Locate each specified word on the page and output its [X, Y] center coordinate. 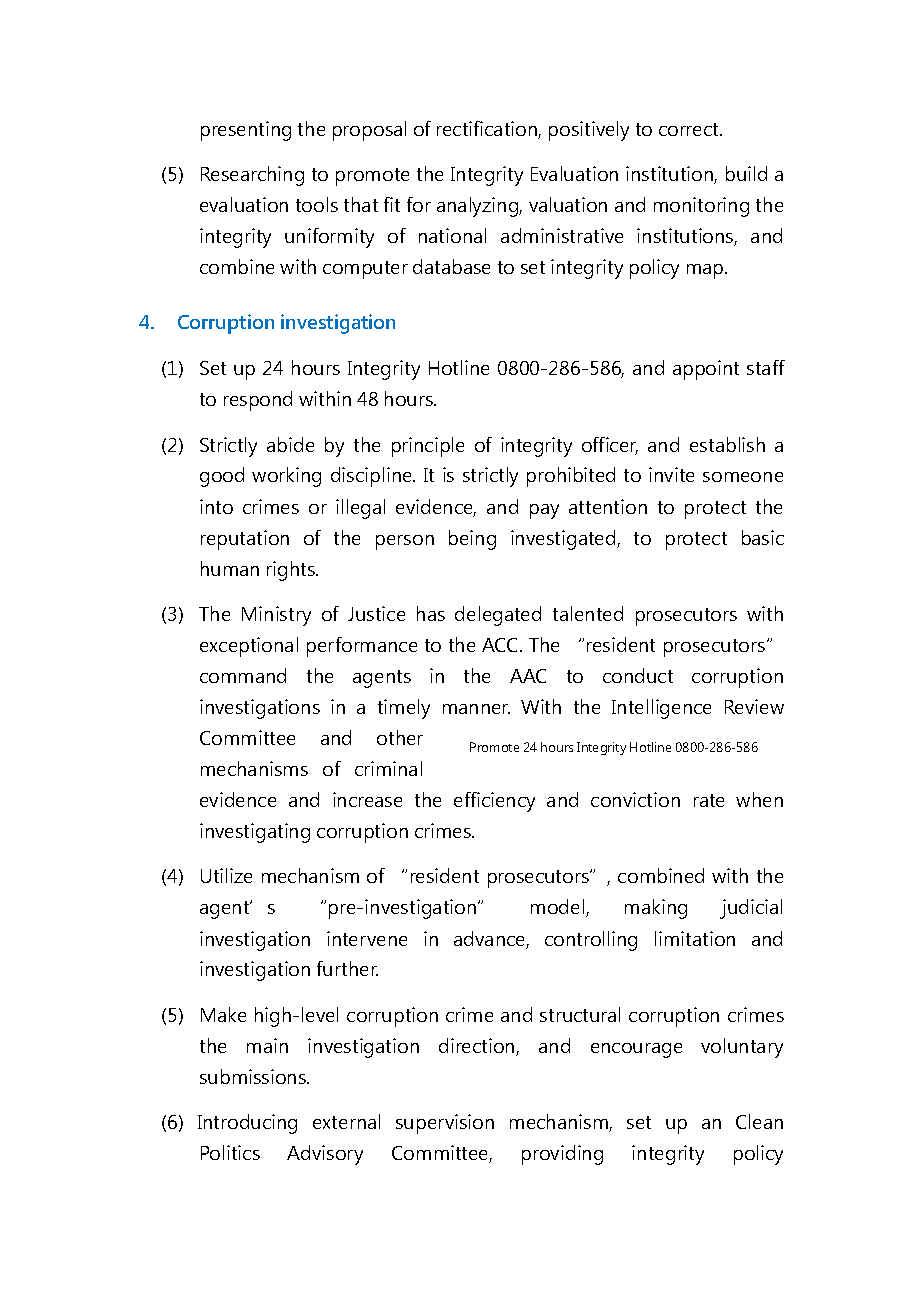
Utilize [226, 875]
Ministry [276, 616]
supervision [445, 1124]
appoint [706, 370]
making [656, 909]
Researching [252, 176]
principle [428, 447]
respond [258, 401]
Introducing [247, 1124]
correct [690, 129]
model [559, 908]
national [452, 235]
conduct [638, 675]
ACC [501, 645]
